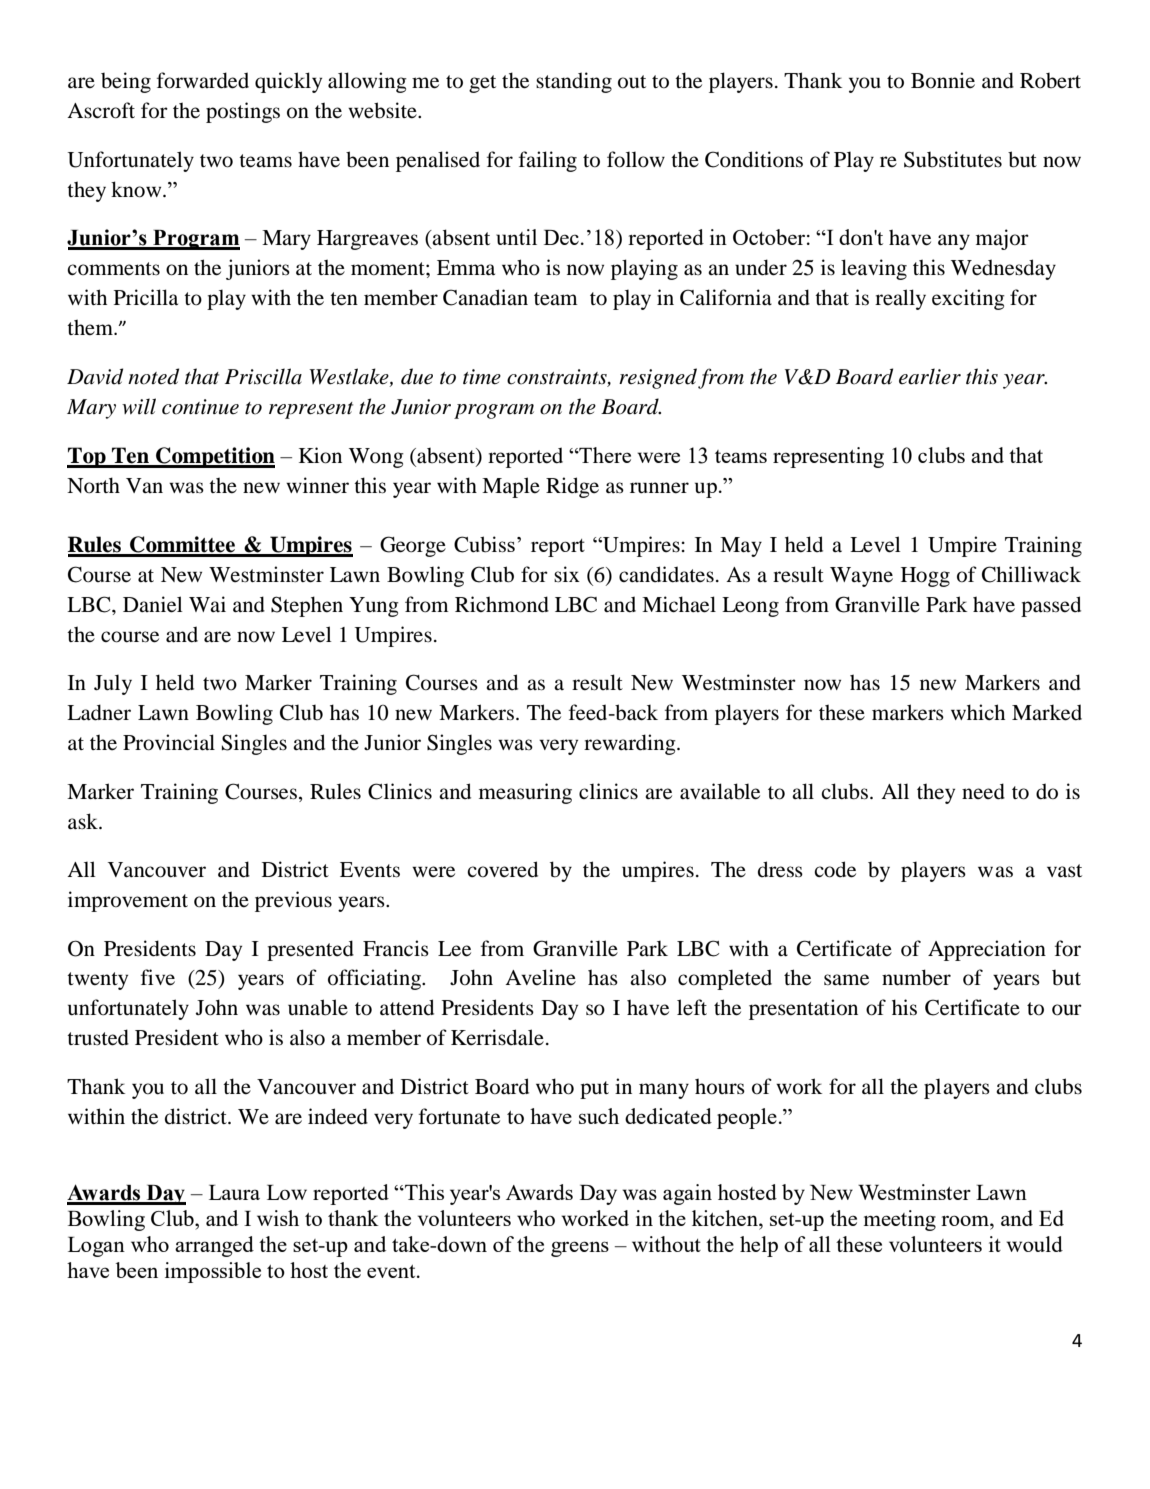  Describe the element at coordinates (113, 684) in the screenshot. I see `July` at that location.
